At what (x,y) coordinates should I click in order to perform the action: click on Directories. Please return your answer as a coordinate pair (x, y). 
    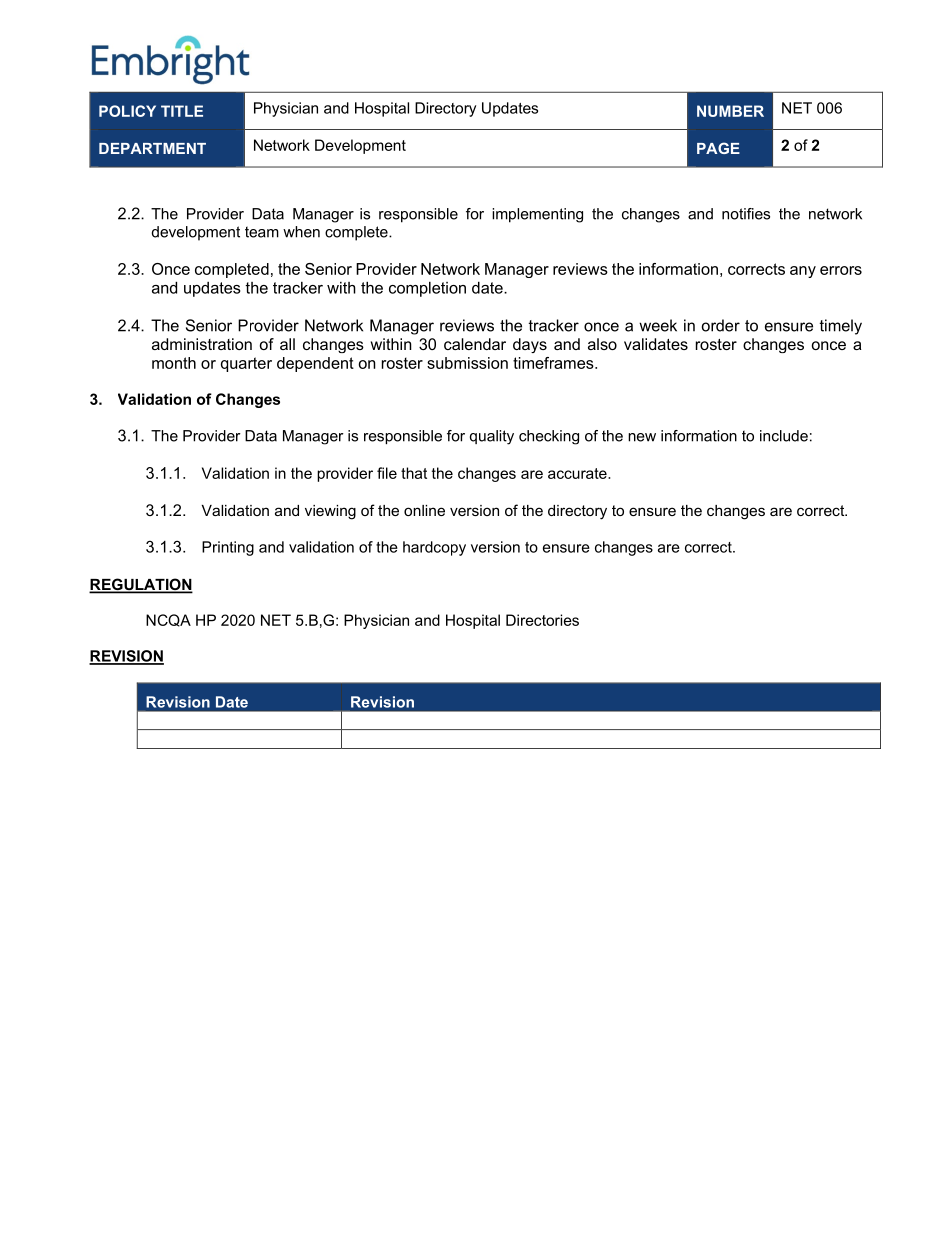
    Looking at the image, I should click on (542, 620).
